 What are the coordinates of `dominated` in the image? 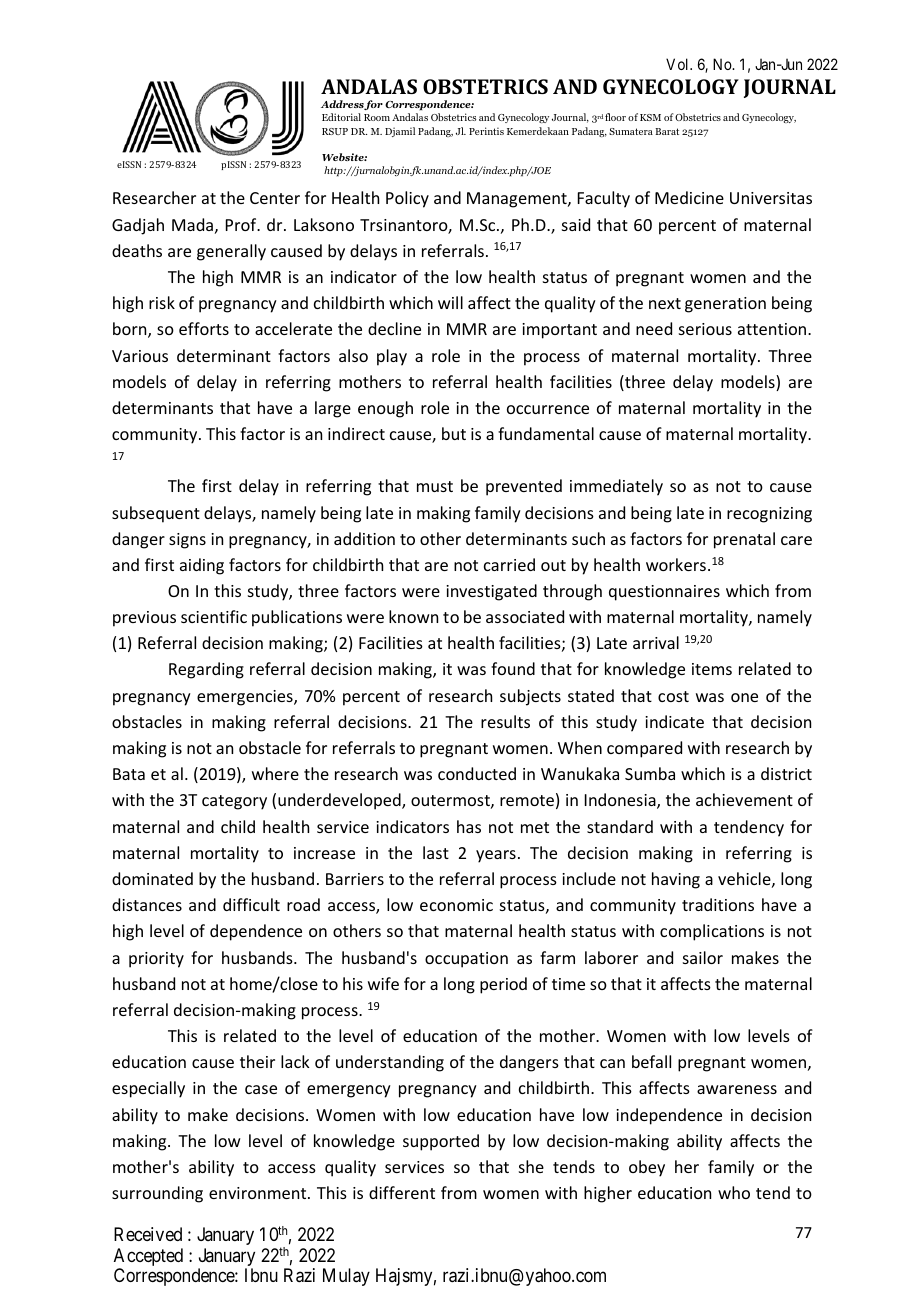 It's located at (152, 878).
